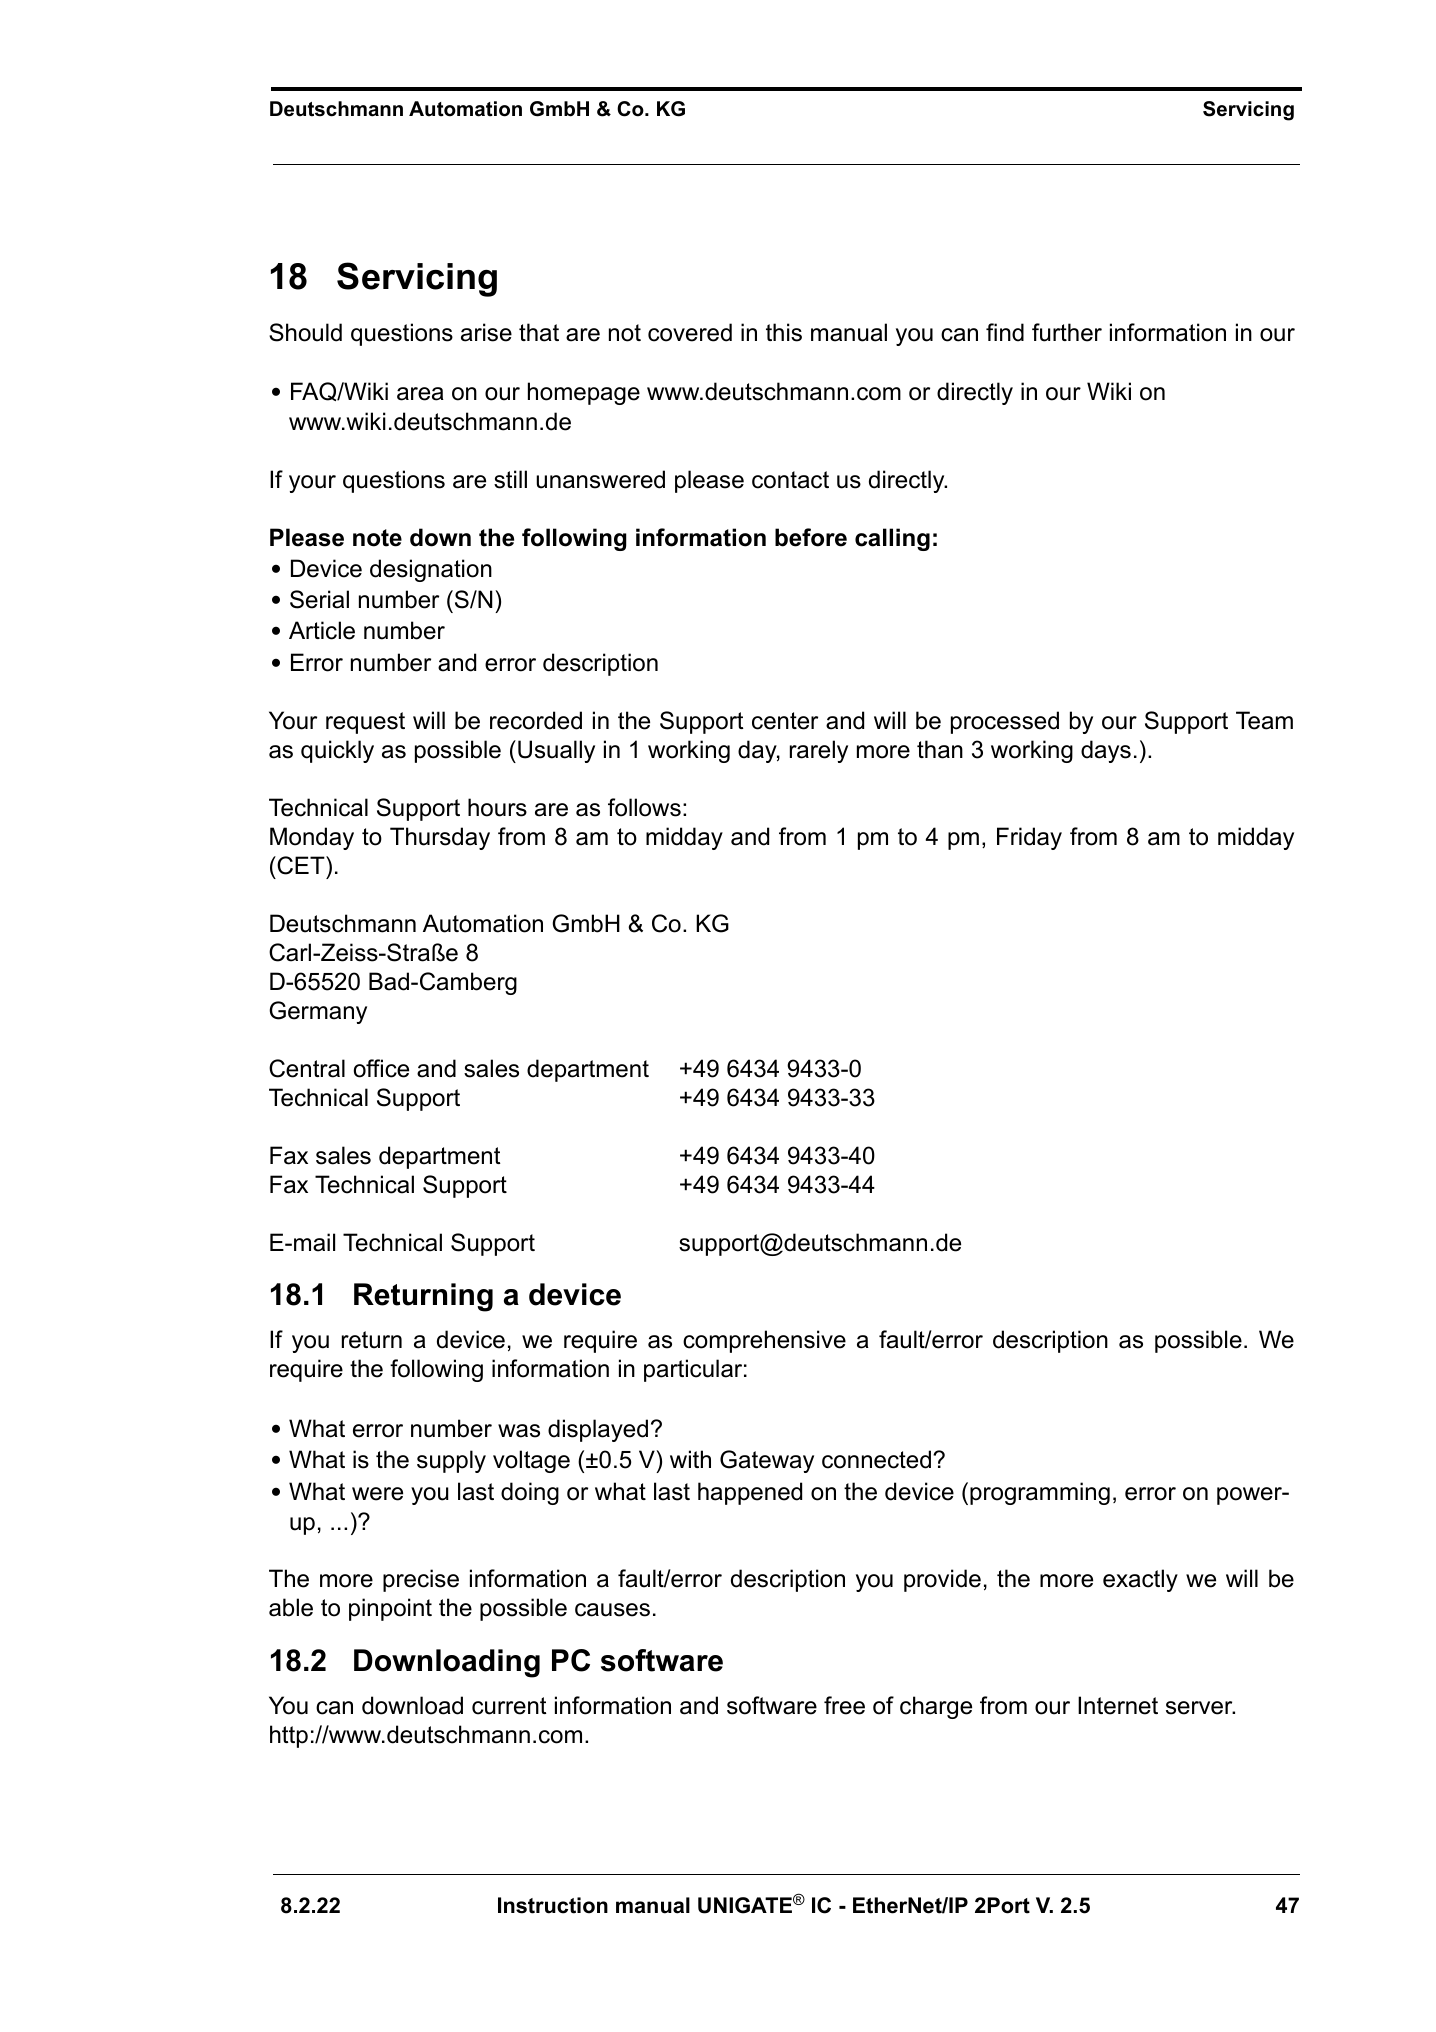 This image has height=2032, width=1436. What do you see at coordinates (764, 1341) in the image?
I see `comprehensive` at bounding box center [764, 1341].
